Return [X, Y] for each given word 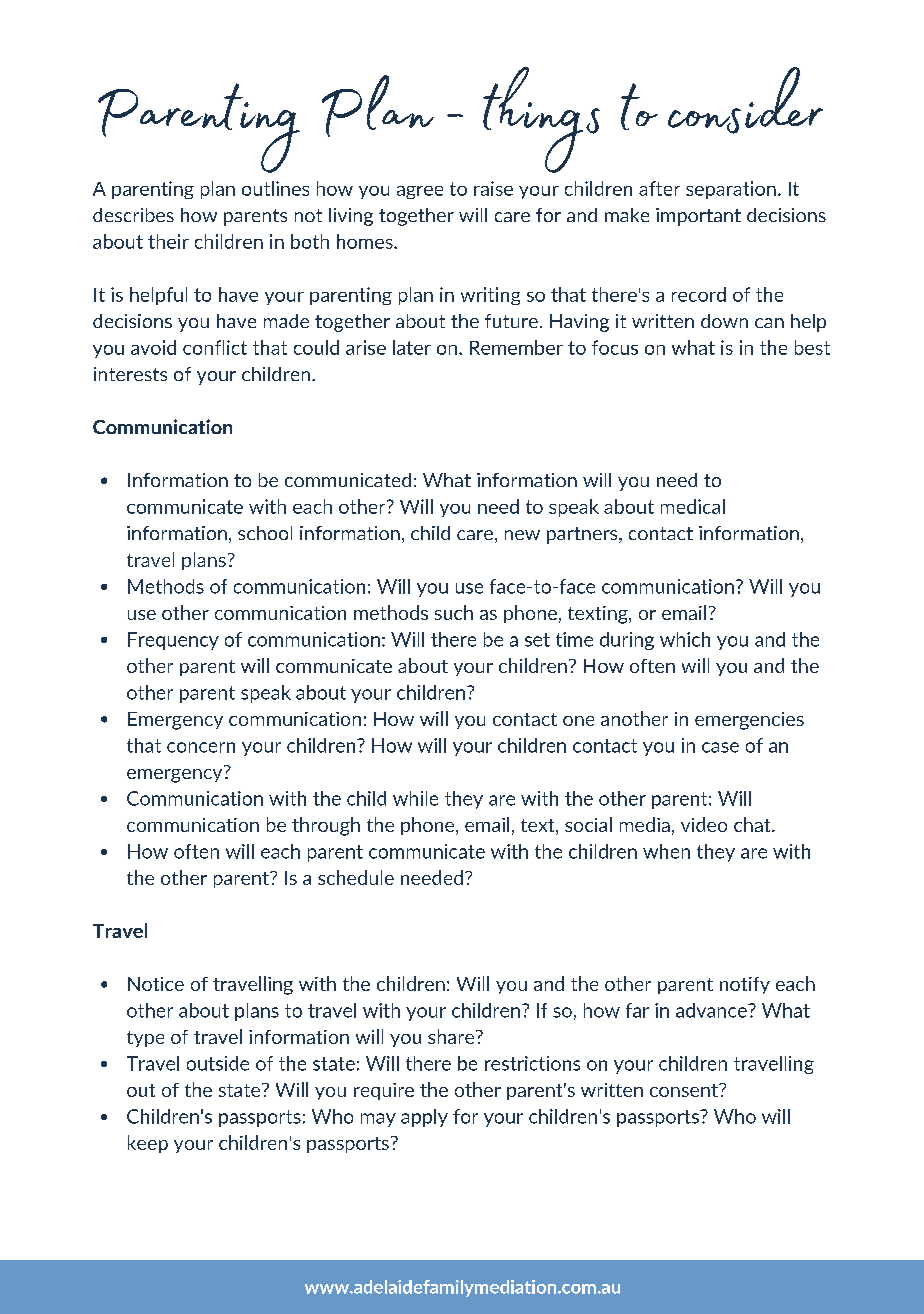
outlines [275, 188]
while [415, 798]
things [541, 120]
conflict [215, 347]
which [685, 639]
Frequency [173, 641]
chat [753, 824]
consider [745, 100]
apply [424, 1118]
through [326, 826]
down [724, 321]
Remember [516, 347]
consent [685, 1090]
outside [218, 1063]
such [454, 612]
